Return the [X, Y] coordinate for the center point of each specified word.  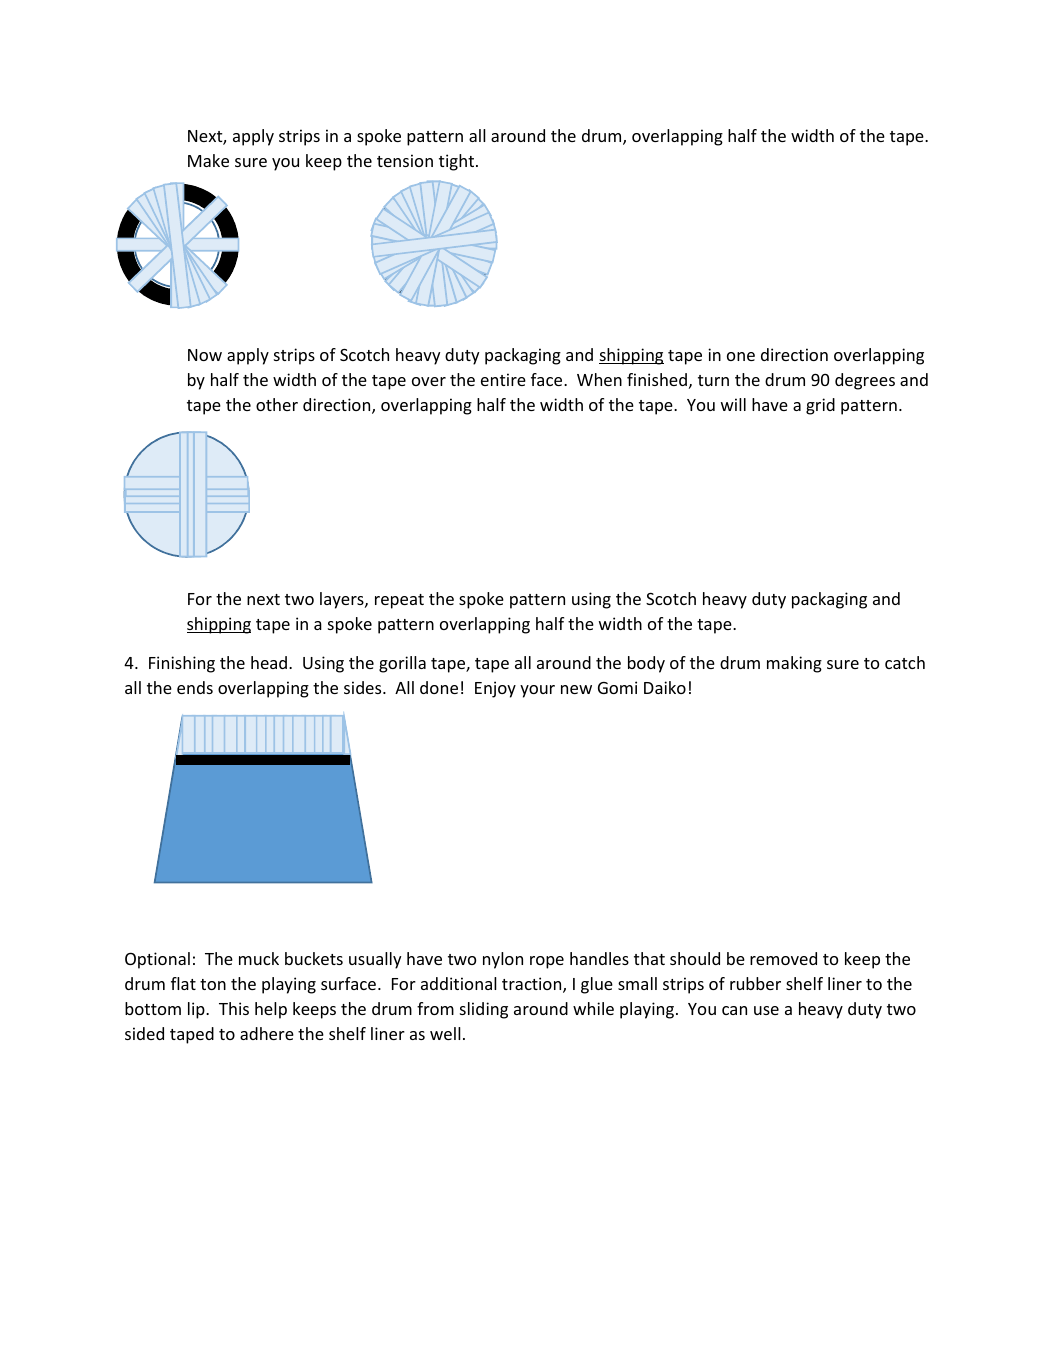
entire [503, 379]
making [794, 664]
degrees [865, 381]
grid [820, 406]
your [537, 691]
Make [208, 160]
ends [195, 687]
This [234, 1008]
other [277, 404]
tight [458, 162]
